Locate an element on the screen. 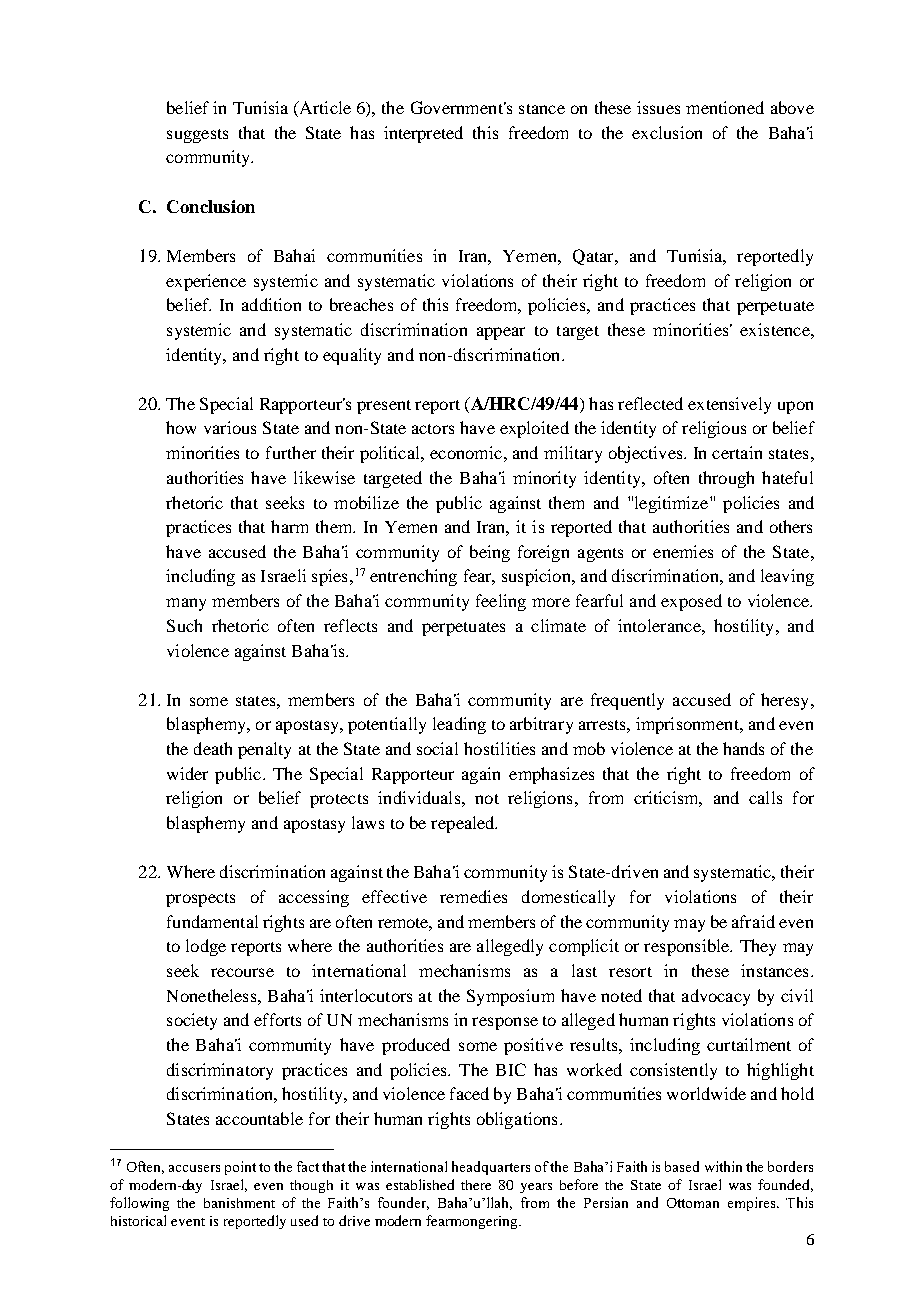 The width and height of the screenshot is (924, 1308). mentioned is located at coordinates (725, 107).
